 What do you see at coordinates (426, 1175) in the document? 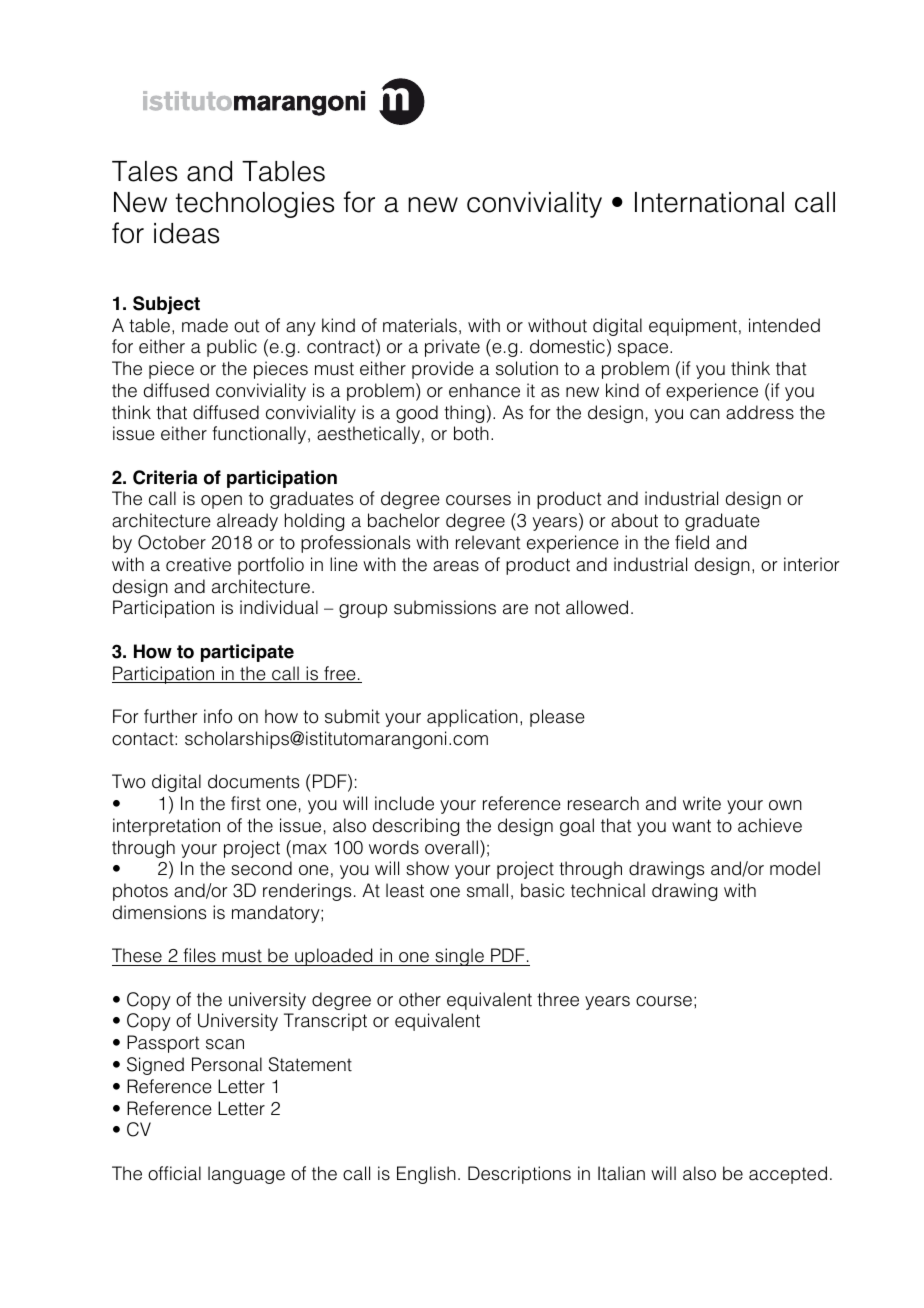
I see `English` at bounding box center [426, 1175].
